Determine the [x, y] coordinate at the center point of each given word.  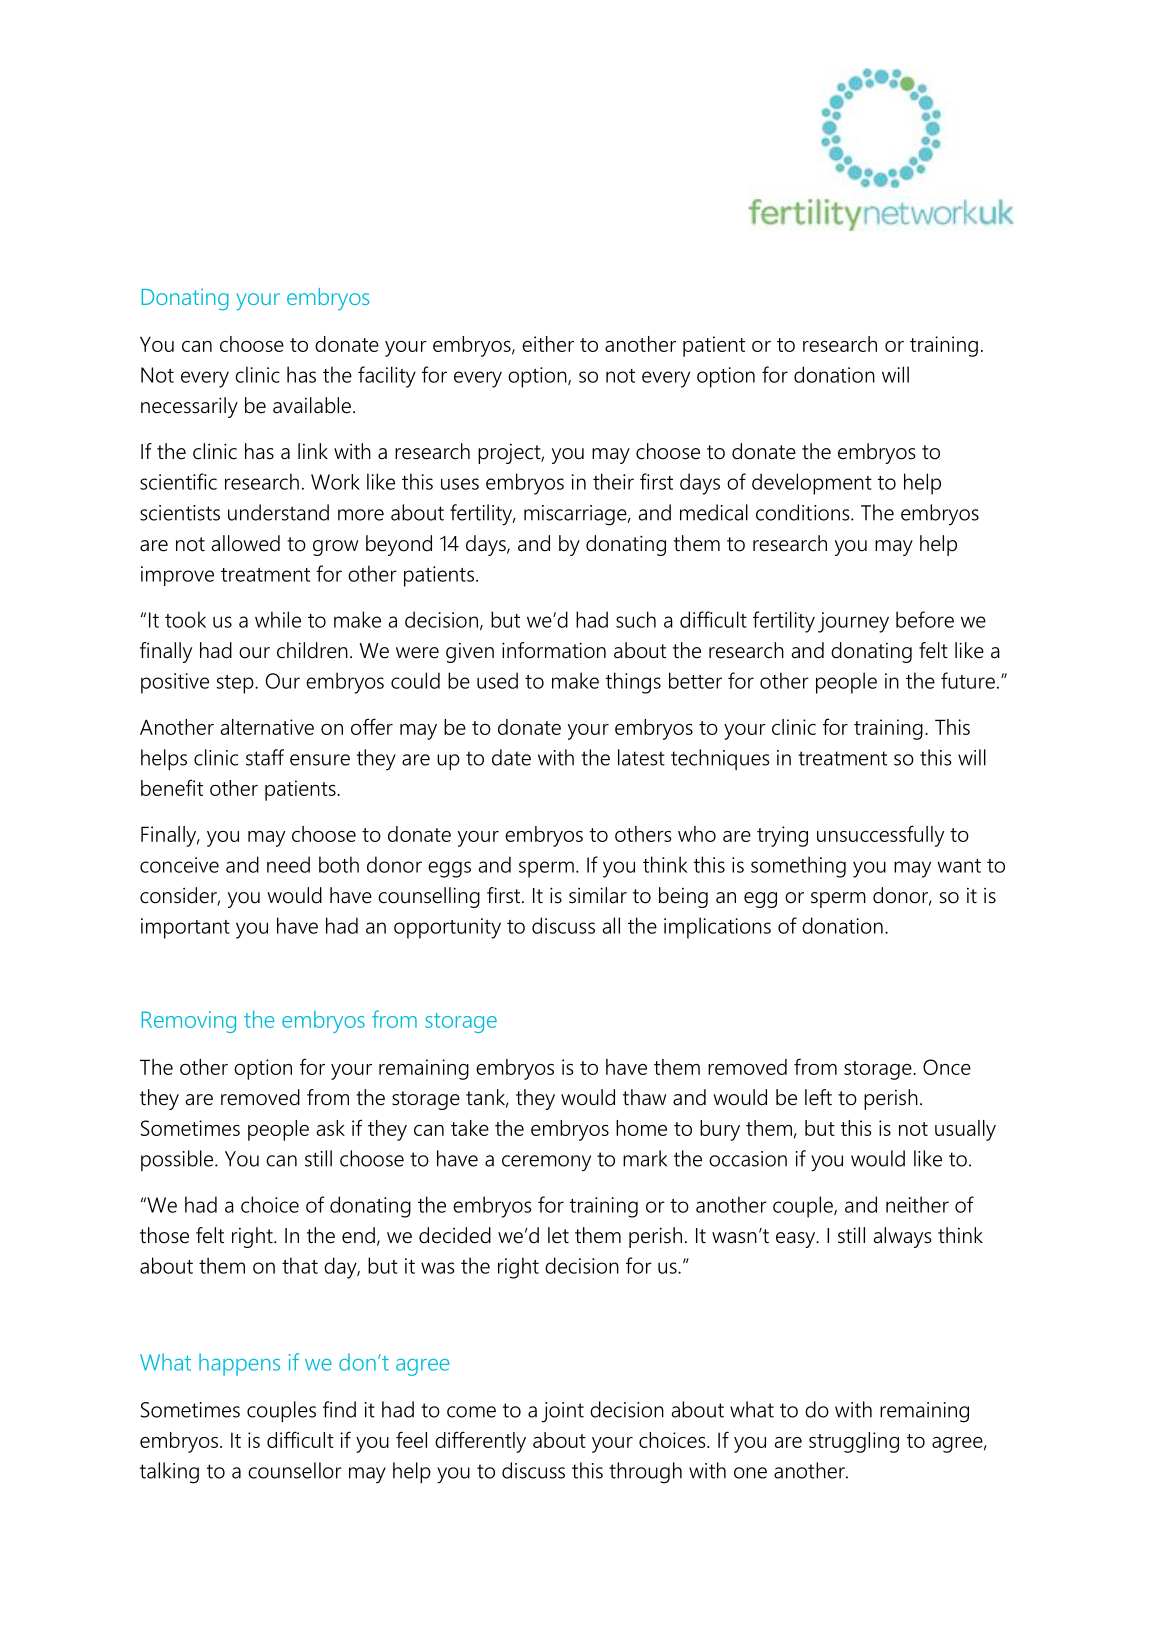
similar [598, 895]
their [613, 481]
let [558, 1235]
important [185, 928]
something [798, 867]
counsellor [295, 1470]
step [236, 684]
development [812, 484]
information [554, 650]
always [903, 1237]
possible [178, 1160]
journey [853, 622]
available [312, 405]
